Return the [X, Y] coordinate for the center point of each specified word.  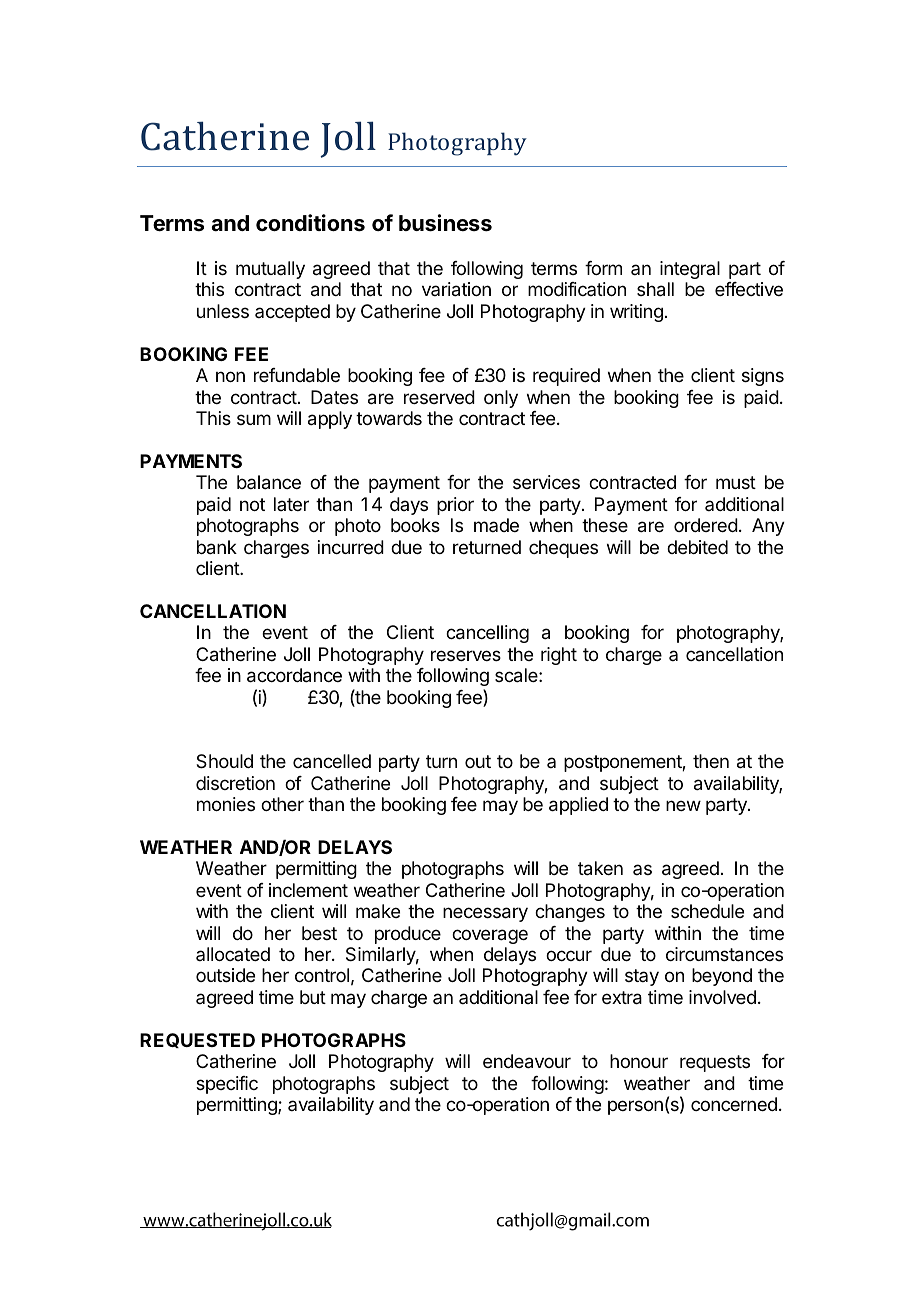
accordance [294, 675]
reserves [466, 655]
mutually [270, 270]
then [711, 761]
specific [227, 1085]
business [445, 223]
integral [690, 270]
